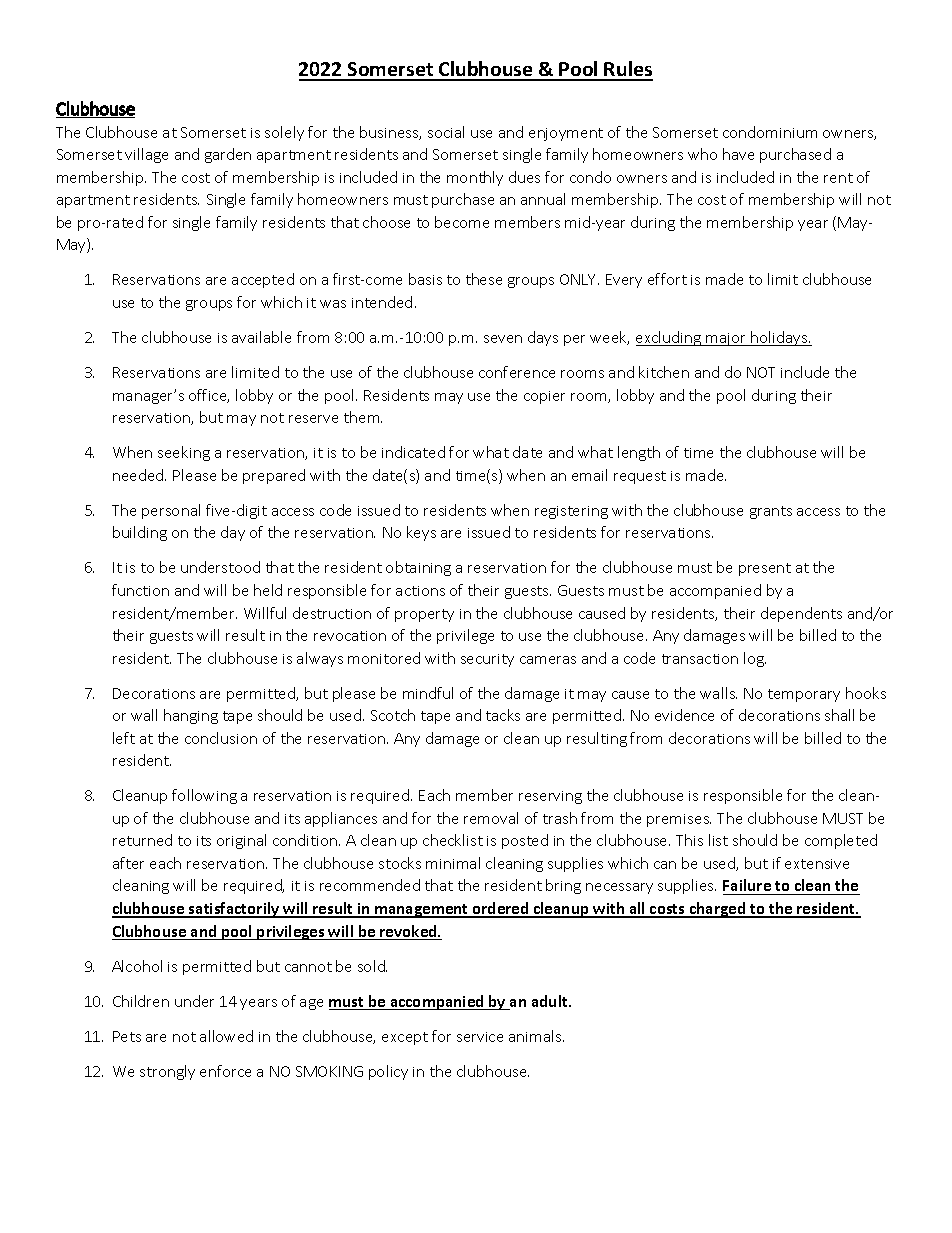  What do you see at coordinates (228, 155) in the screenshot?
I see `garden` at bounding box center [228, 155].
